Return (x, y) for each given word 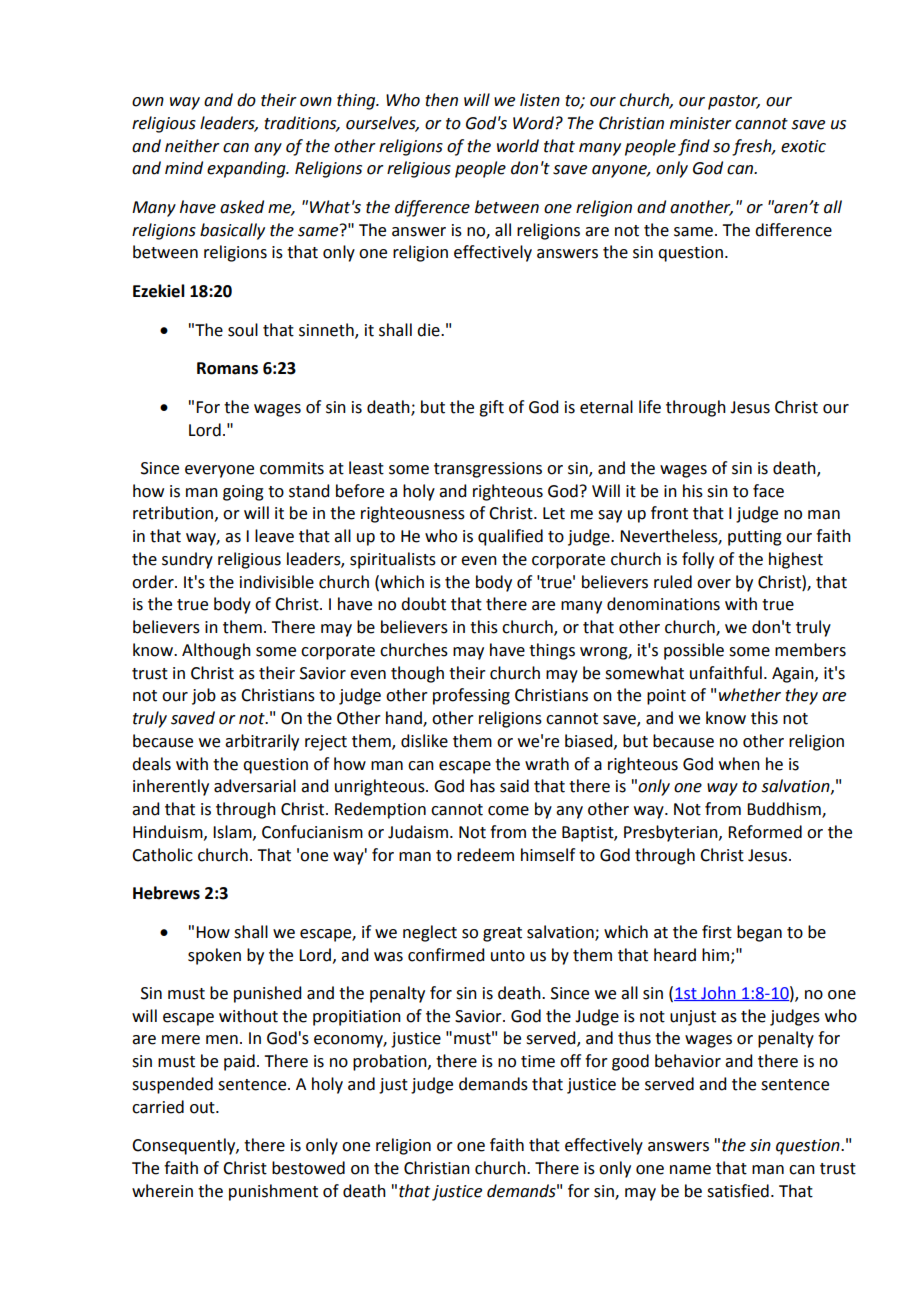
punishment (273, 1192)
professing (471, 696)
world (518, 146)
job (204, 696)
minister (701, 123)
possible (694, 651)
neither (192, 146)
